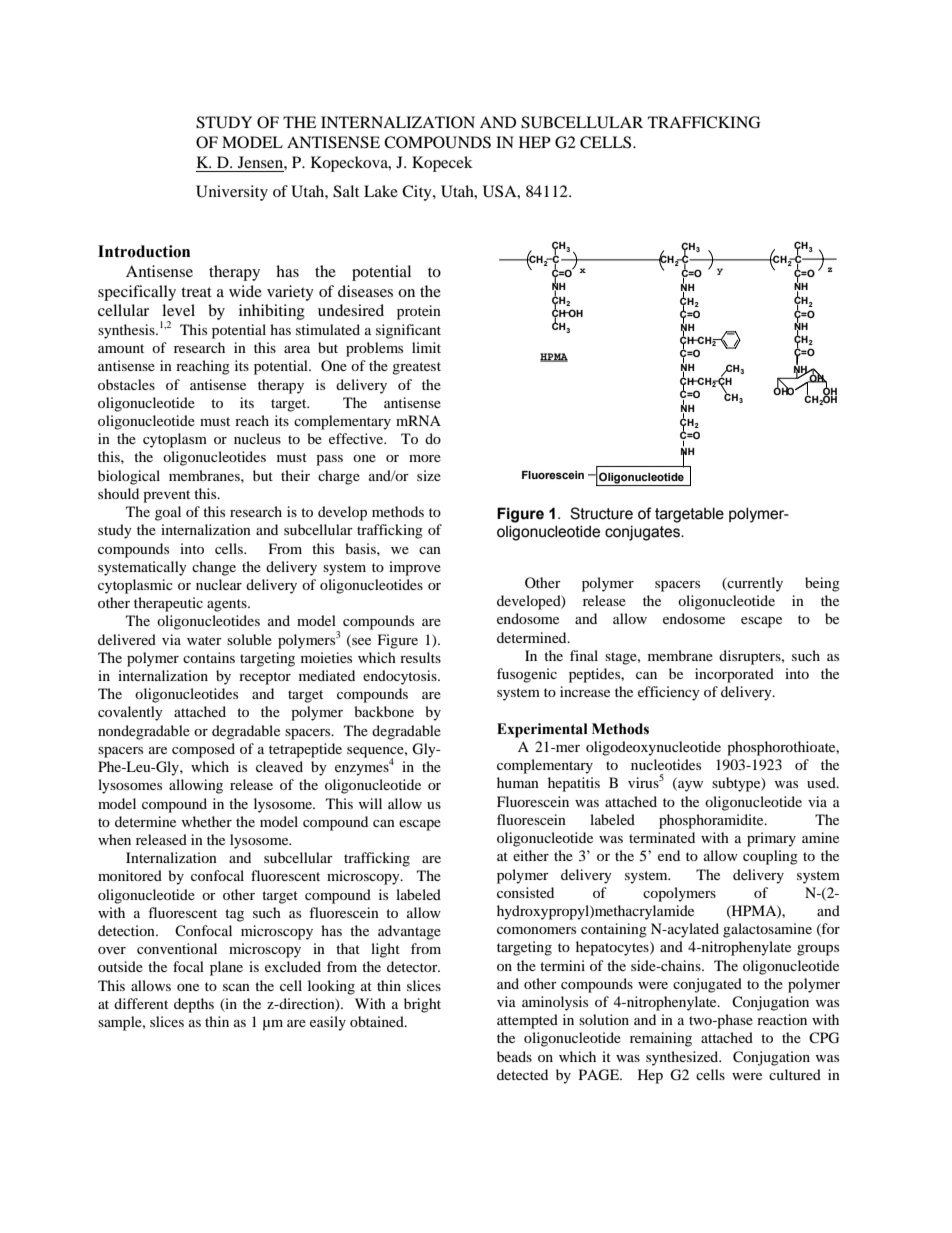  What do you see at coordinates (770, 857) in the document?
I see `coupling` at bounding box center [770, 857].
